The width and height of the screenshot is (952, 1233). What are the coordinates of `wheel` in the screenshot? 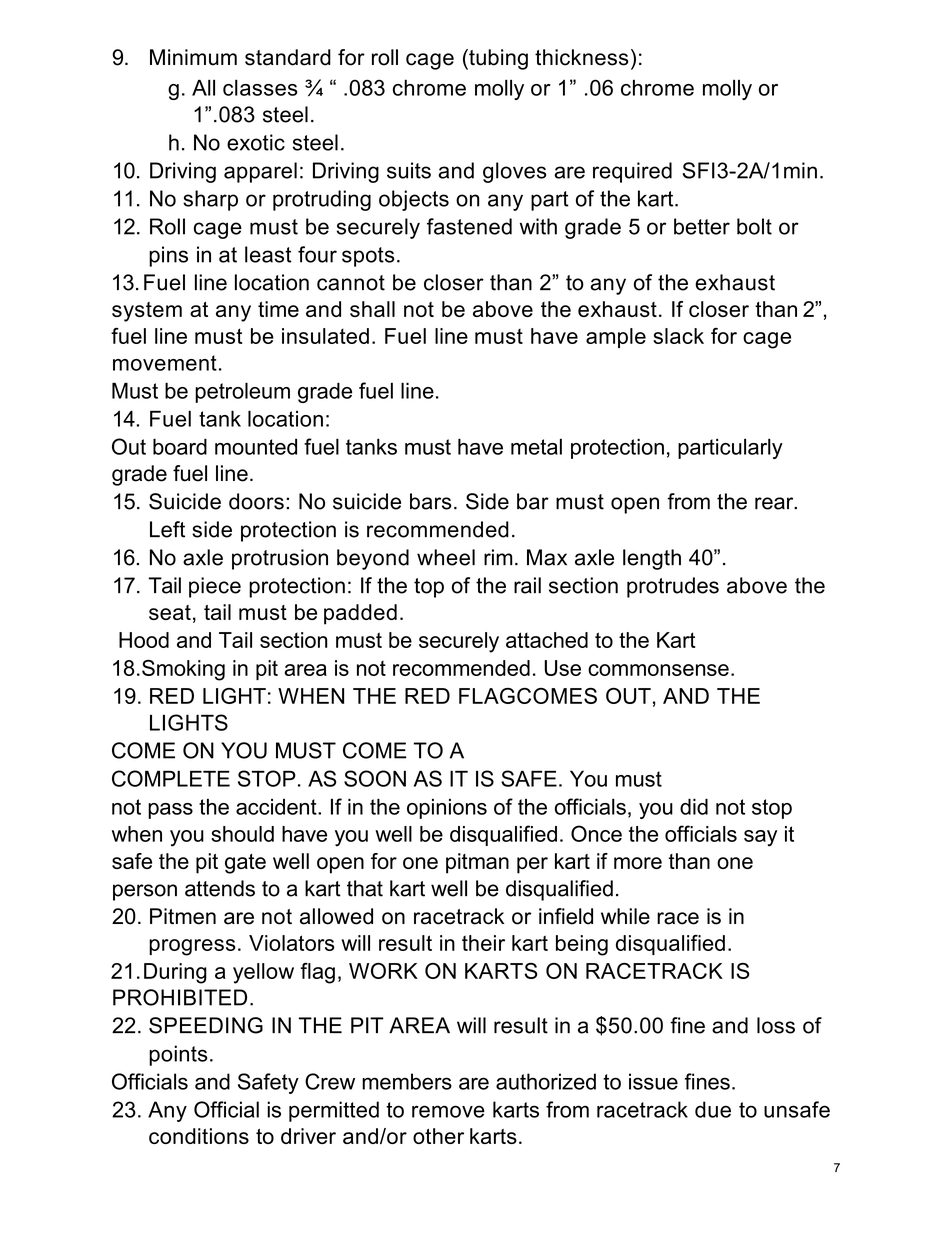 It's located at (446, 557).
